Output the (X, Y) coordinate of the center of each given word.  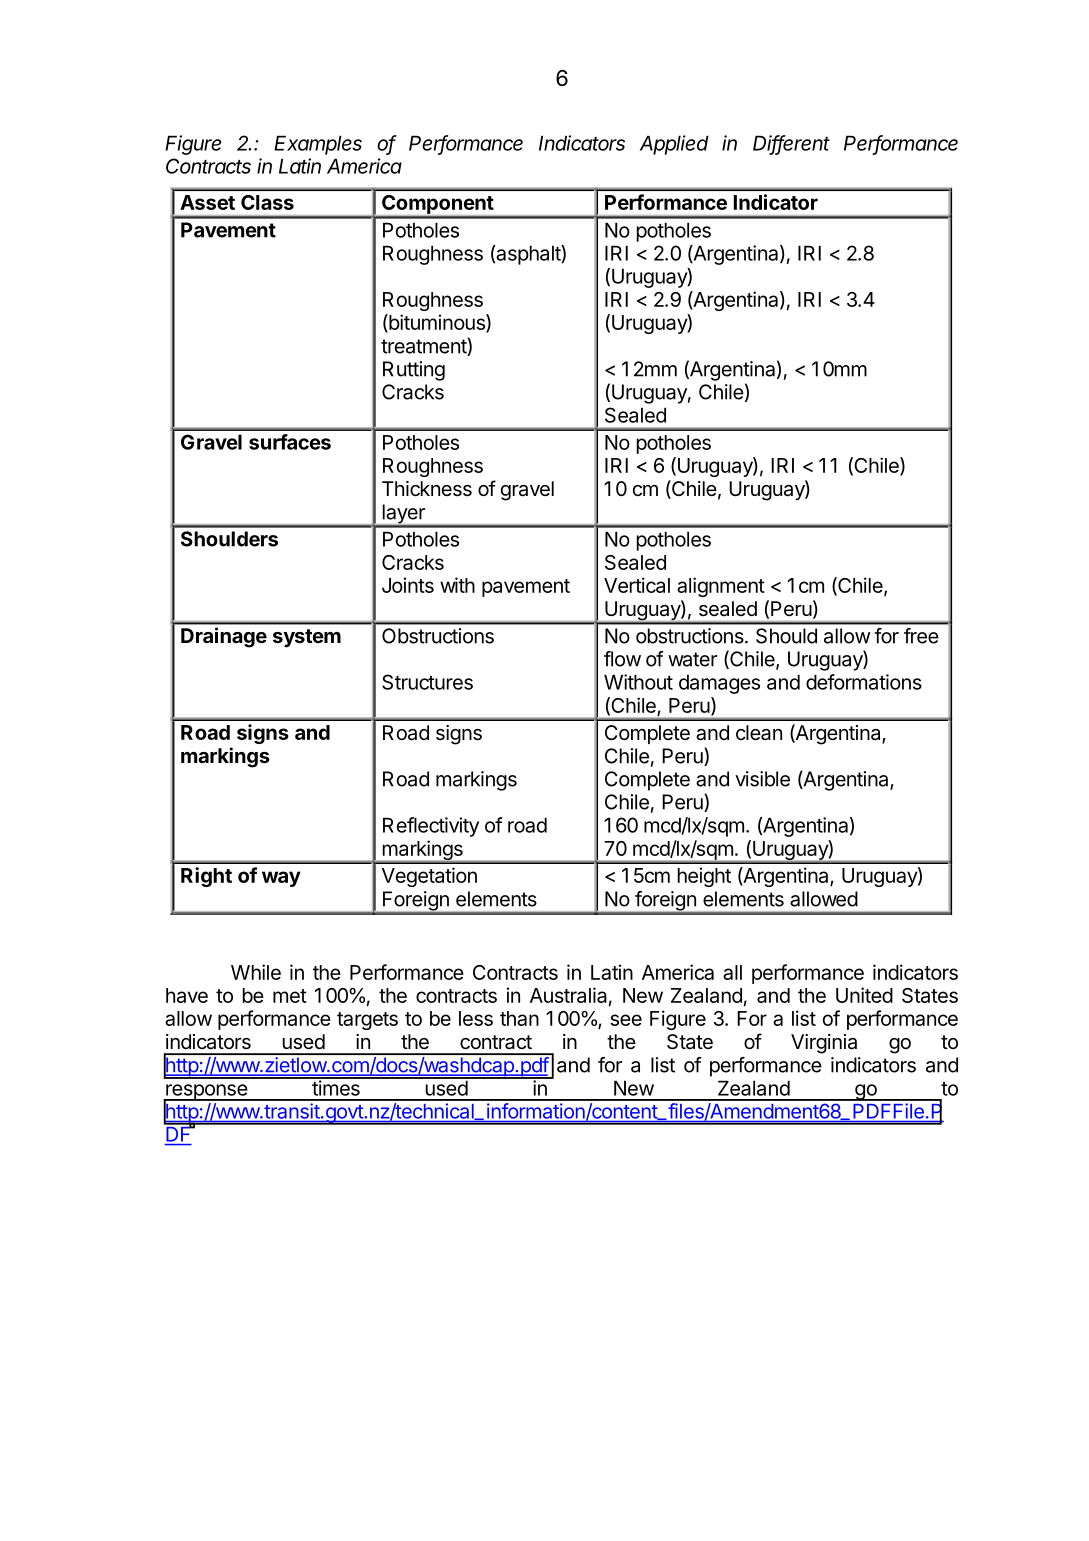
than (519, 1018)
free (921, 636)
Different (791, 144)
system (307, 638)
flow (622, 659)
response (206, 1093)
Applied (674, 145)
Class (267, 202)
